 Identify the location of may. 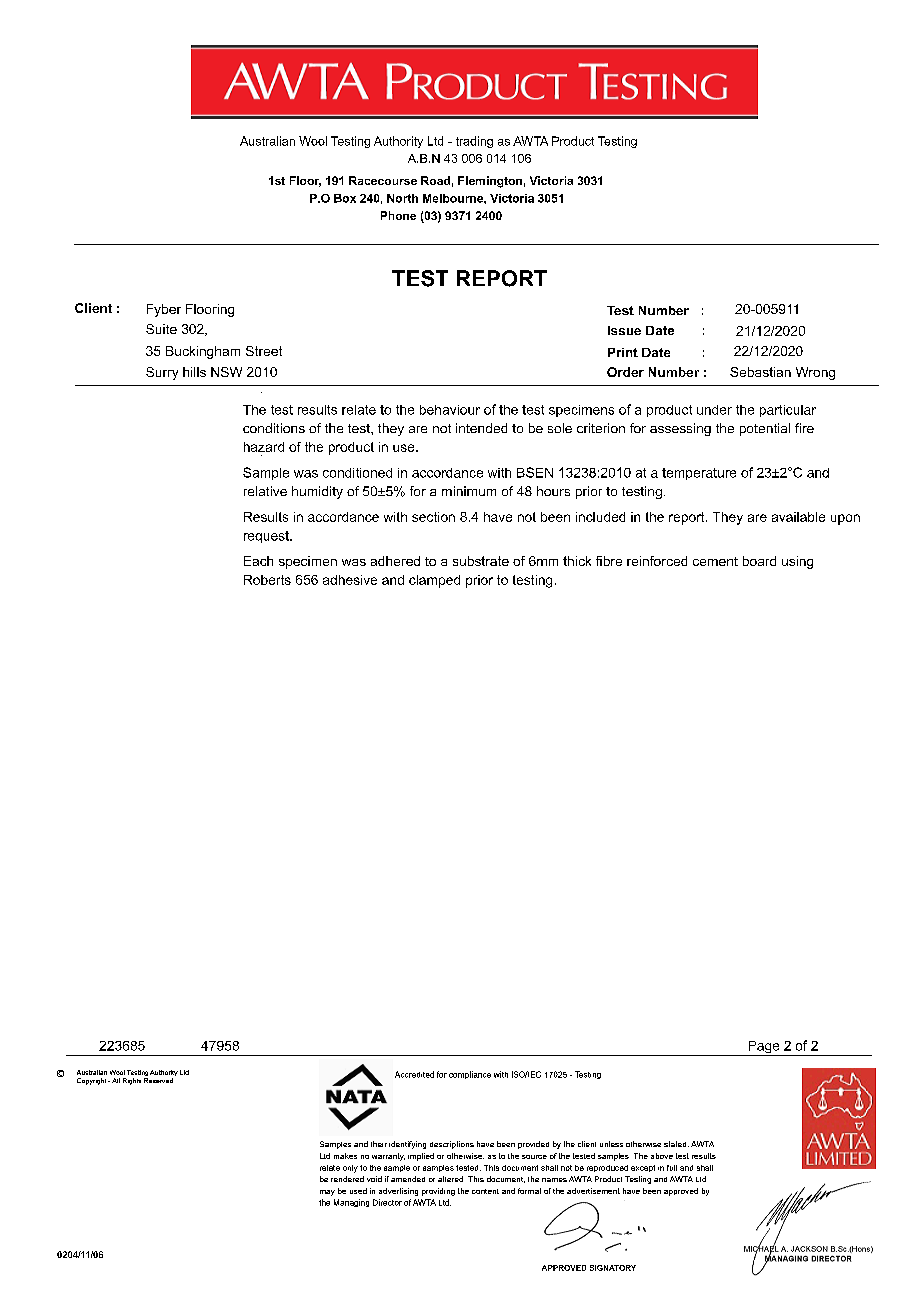
(327, 1193).
